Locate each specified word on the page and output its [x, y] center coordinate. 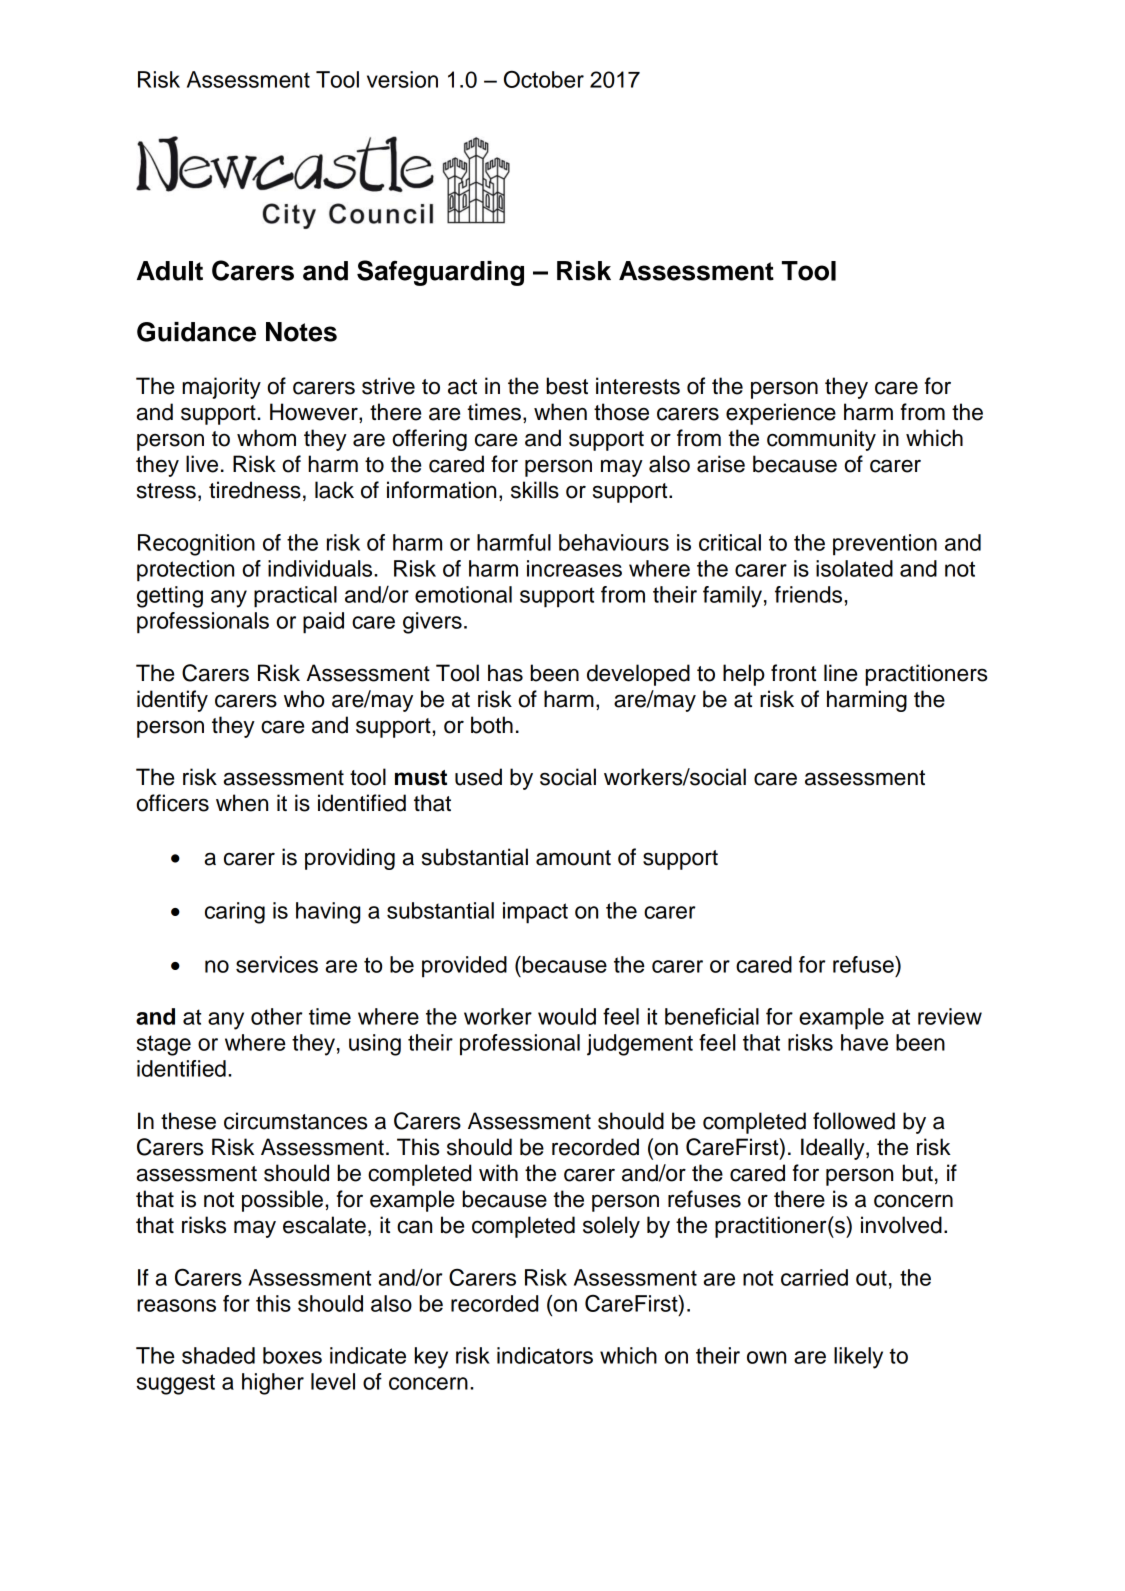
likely [858, 1358]
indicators [545, 1355]
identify [172, 701]
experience [781, 414]
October [544, 79]
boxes [292, 1355]
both [492, 725]
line [840, 673]
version [402, 79]
